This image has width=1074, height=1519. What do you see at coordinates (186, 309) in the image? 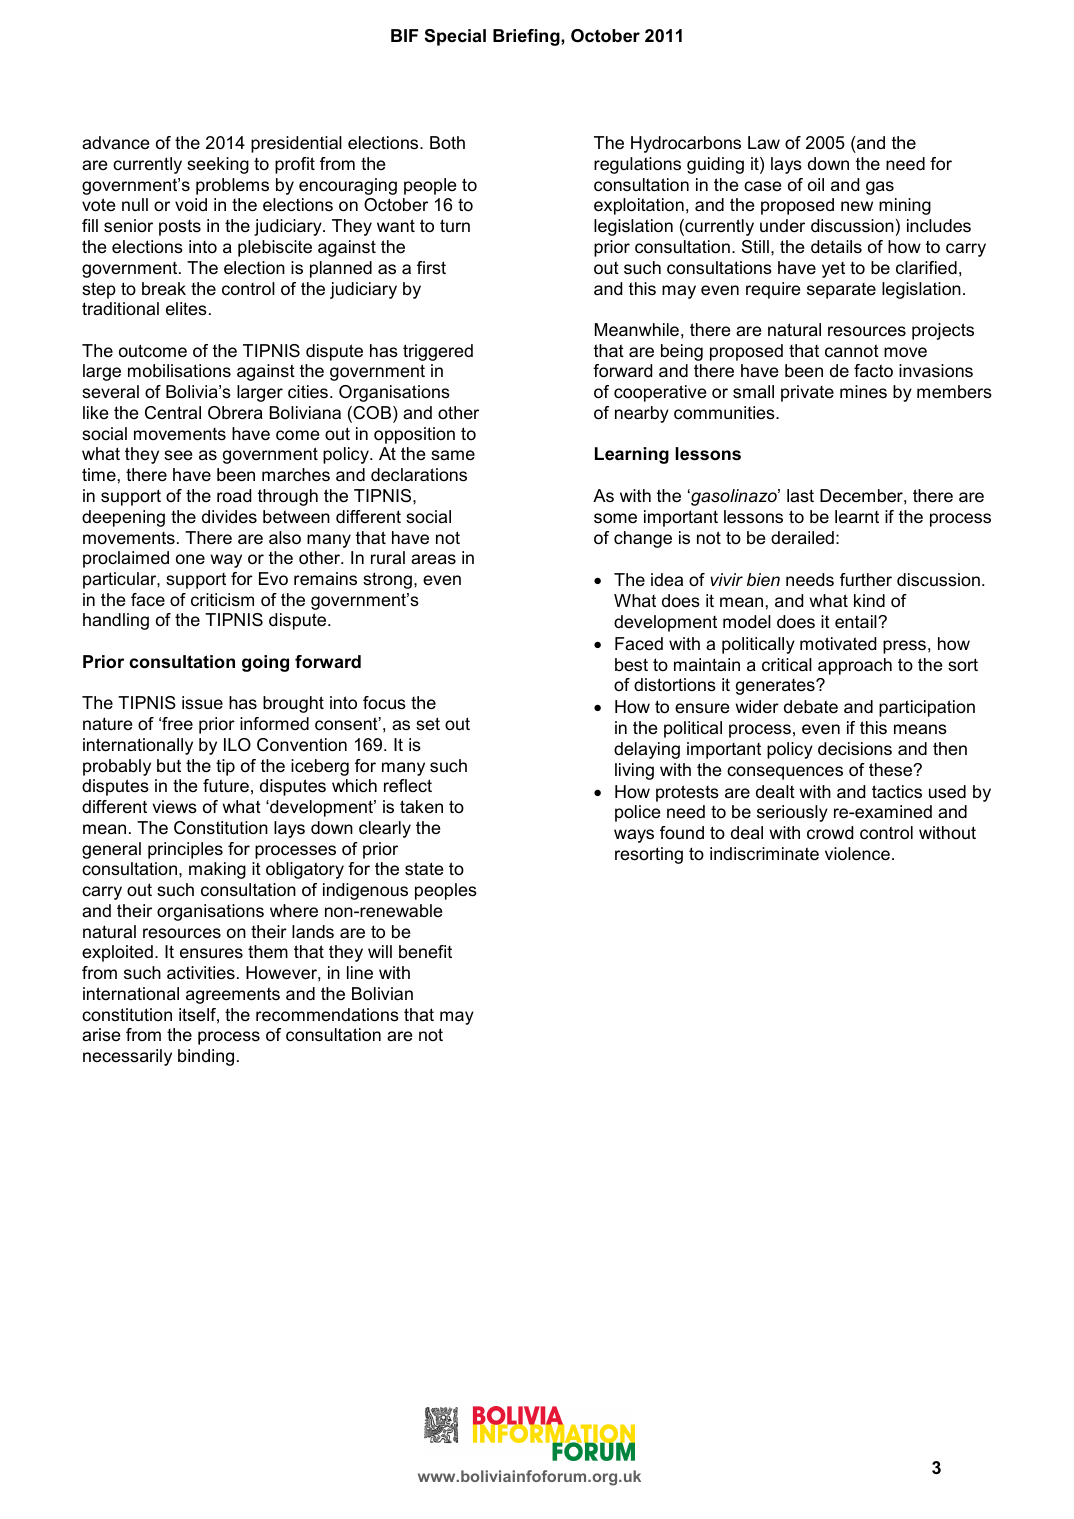
I see `elites` at bounding box center [186, 309].
